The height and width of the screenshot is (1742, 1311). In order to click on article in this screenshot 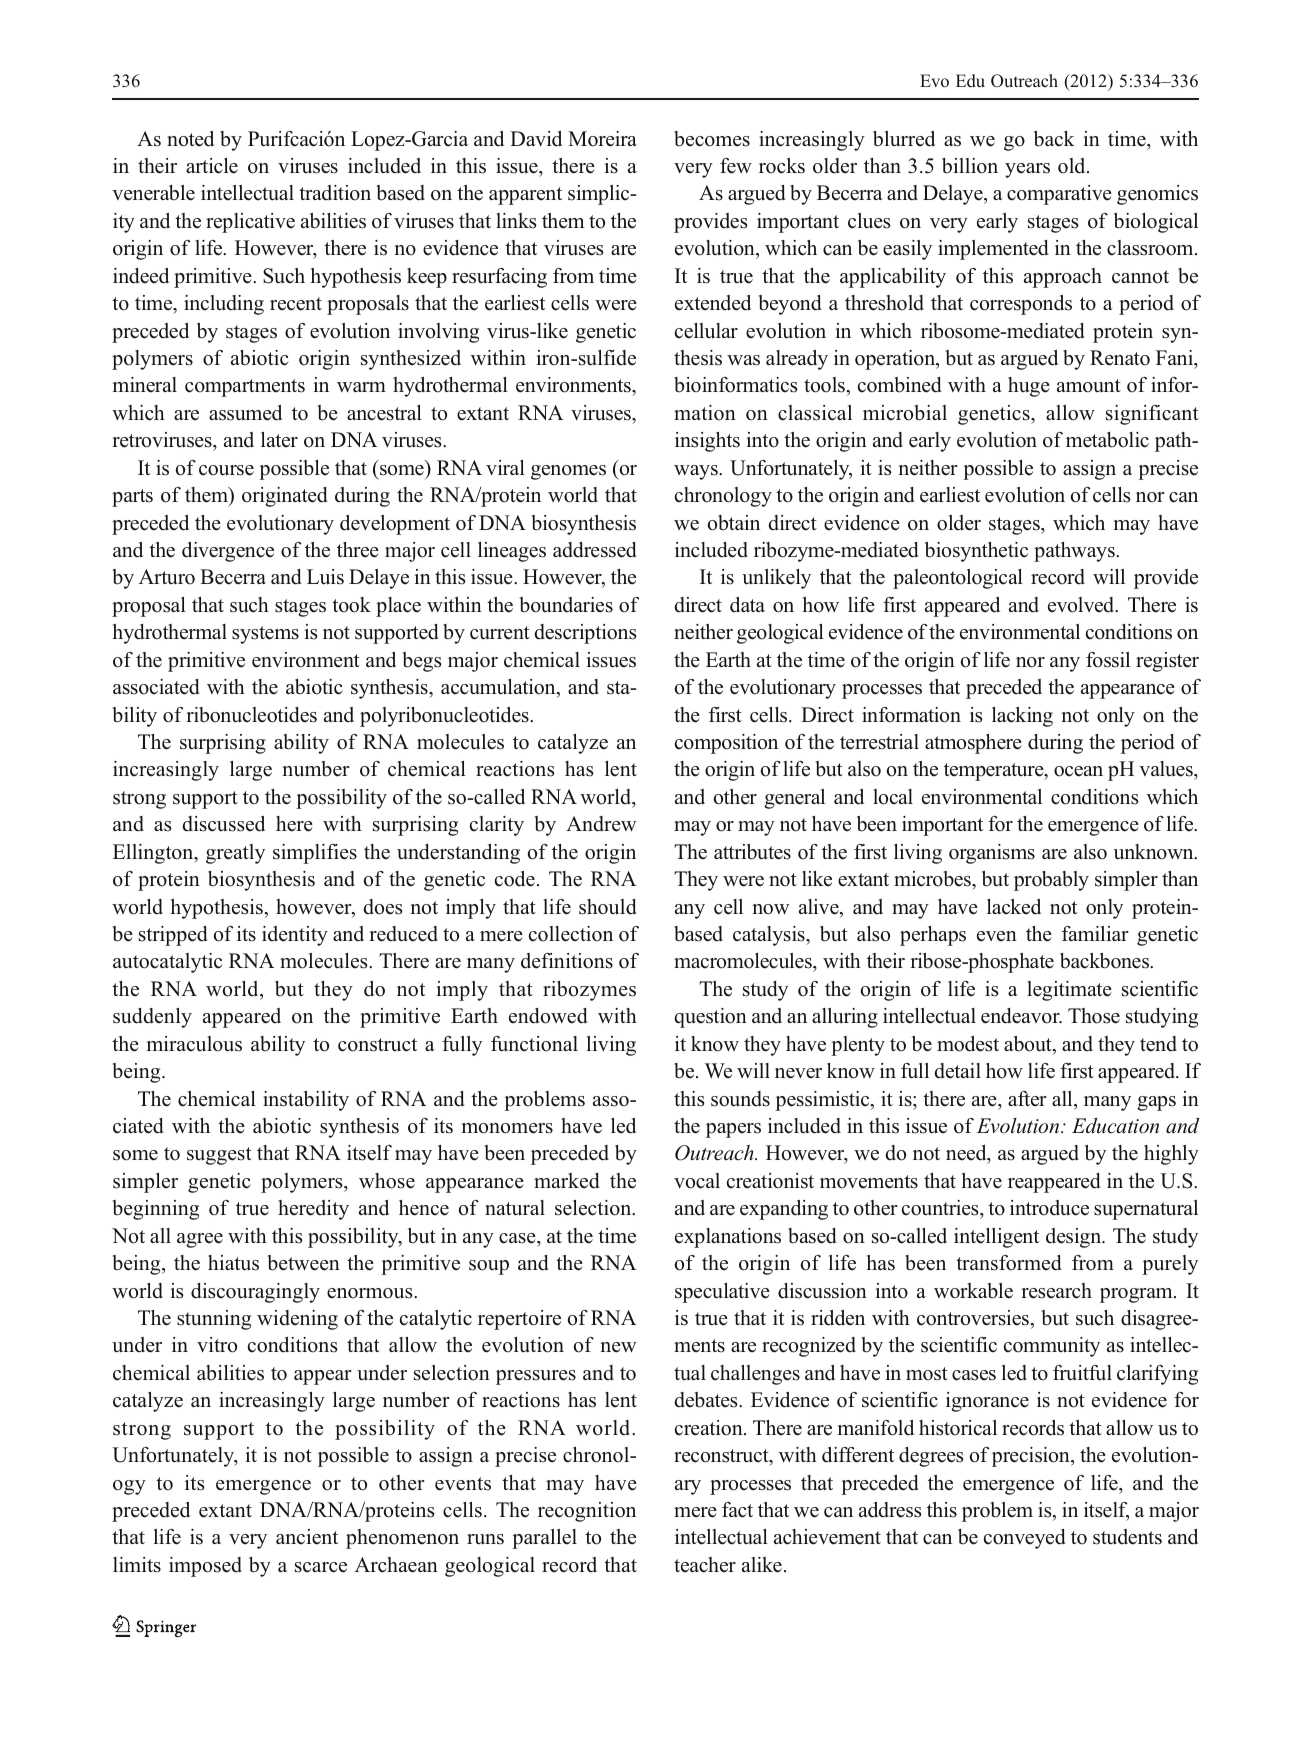, I will do `click(212, 166)`.
